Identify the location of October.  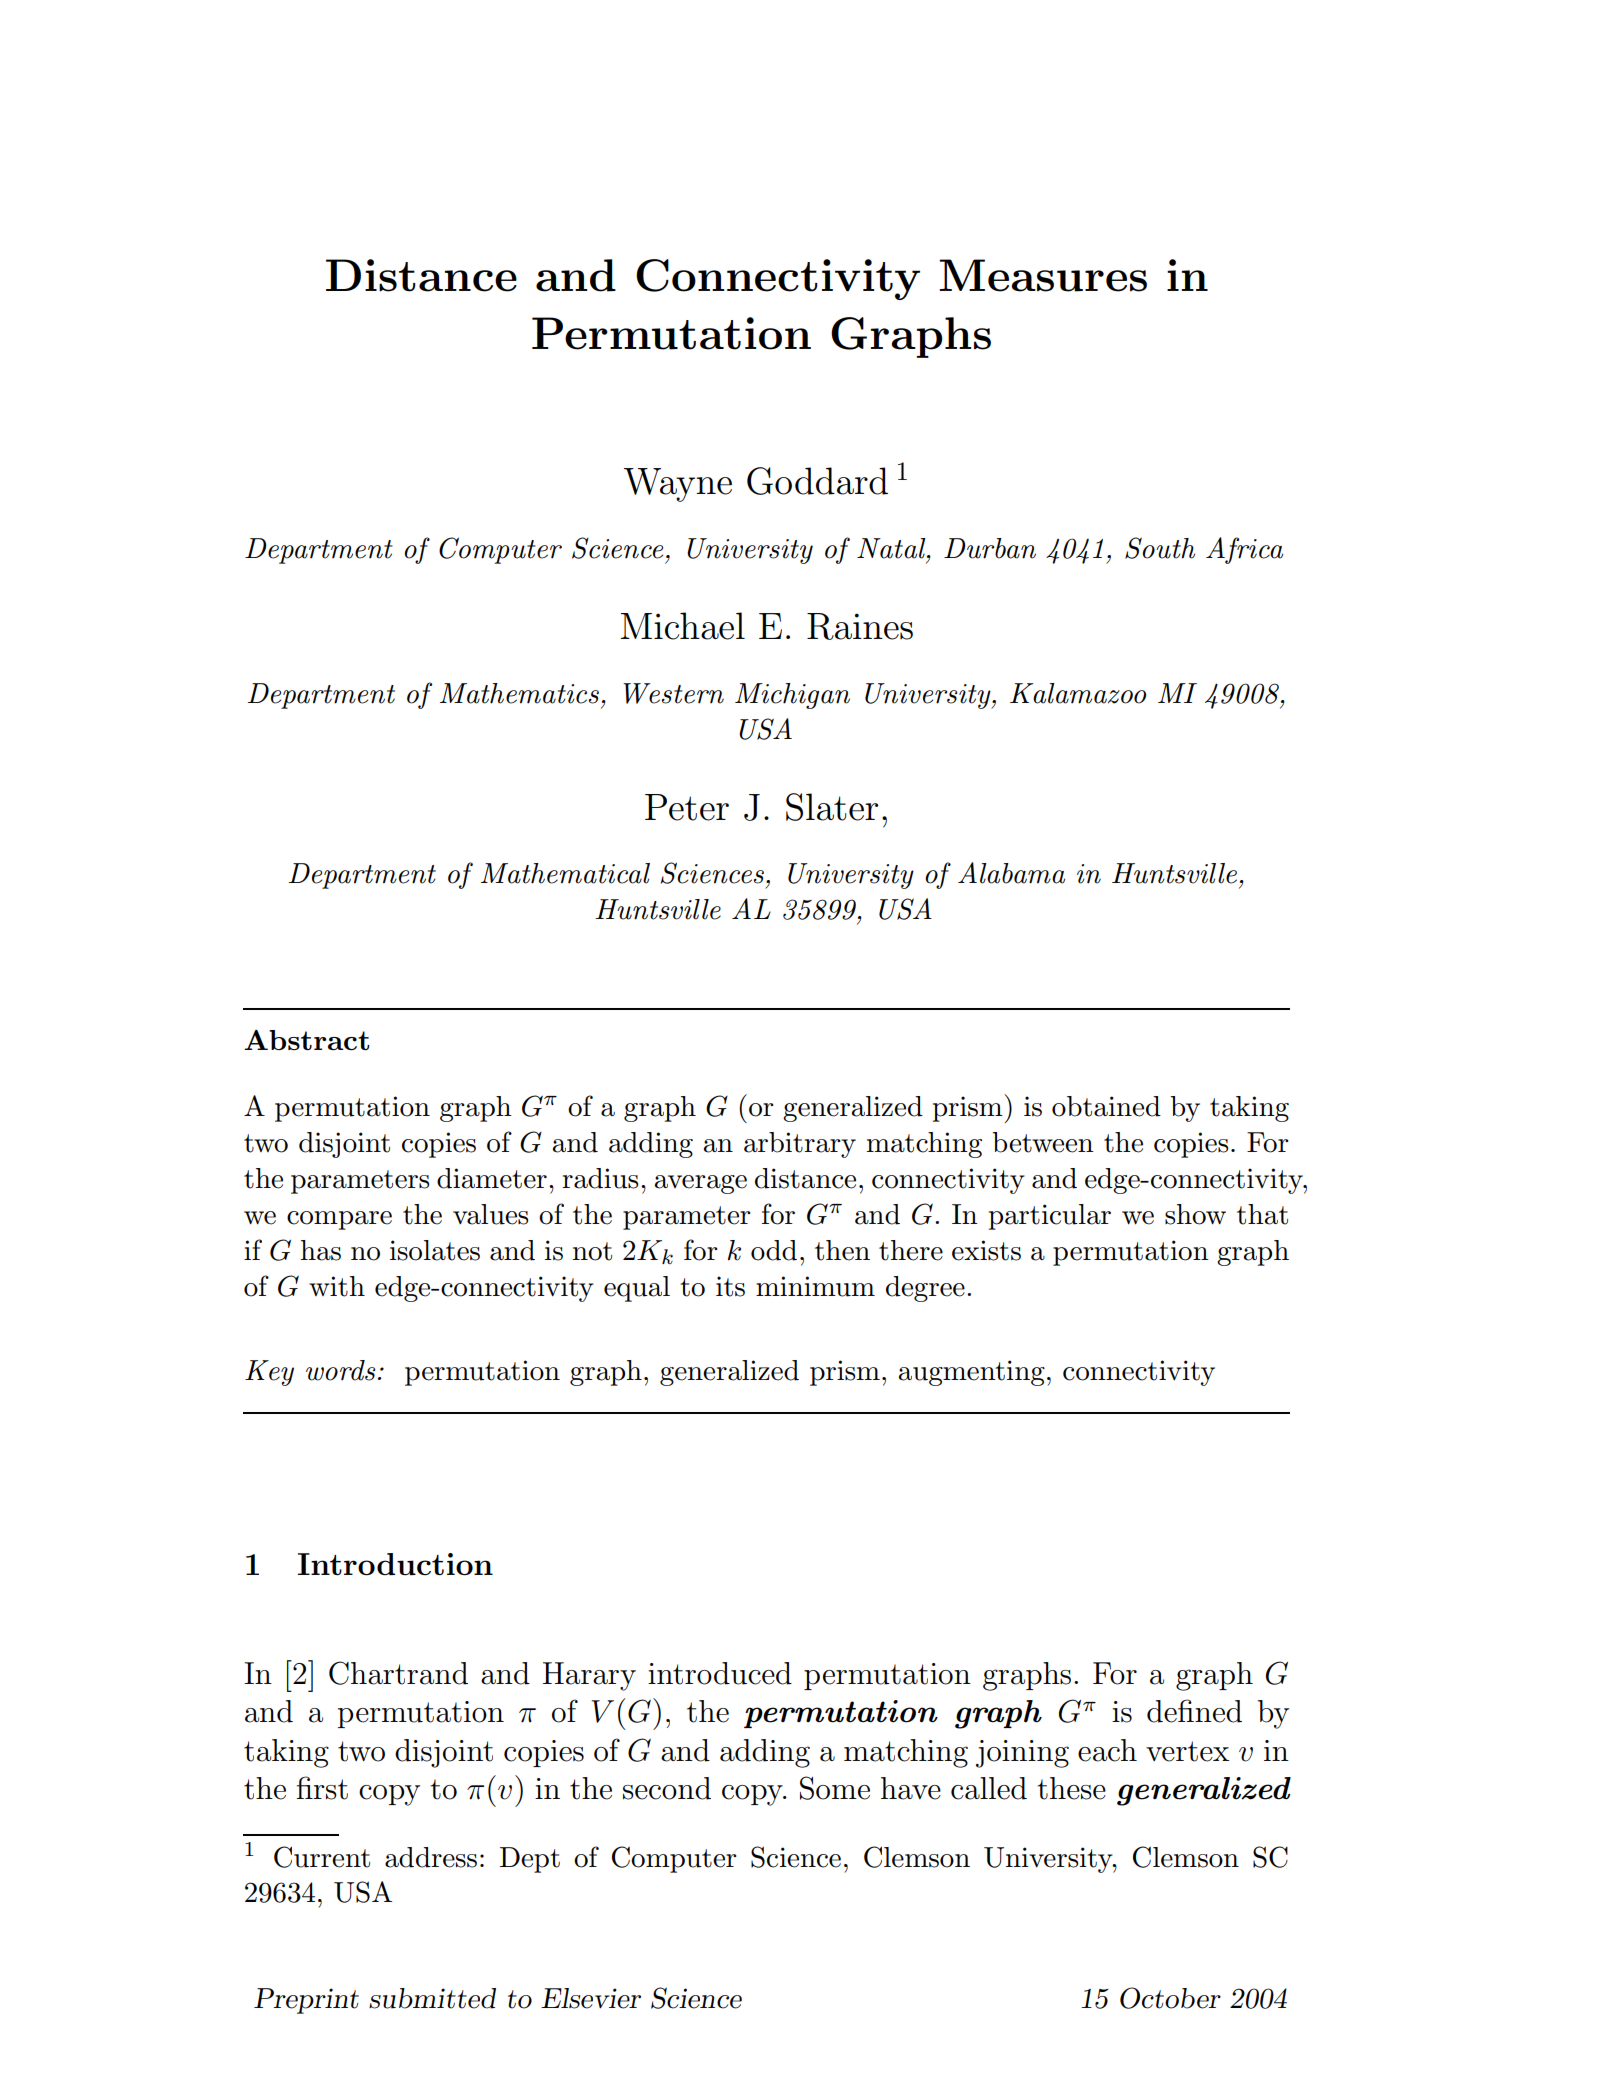
(1170, 1998).
